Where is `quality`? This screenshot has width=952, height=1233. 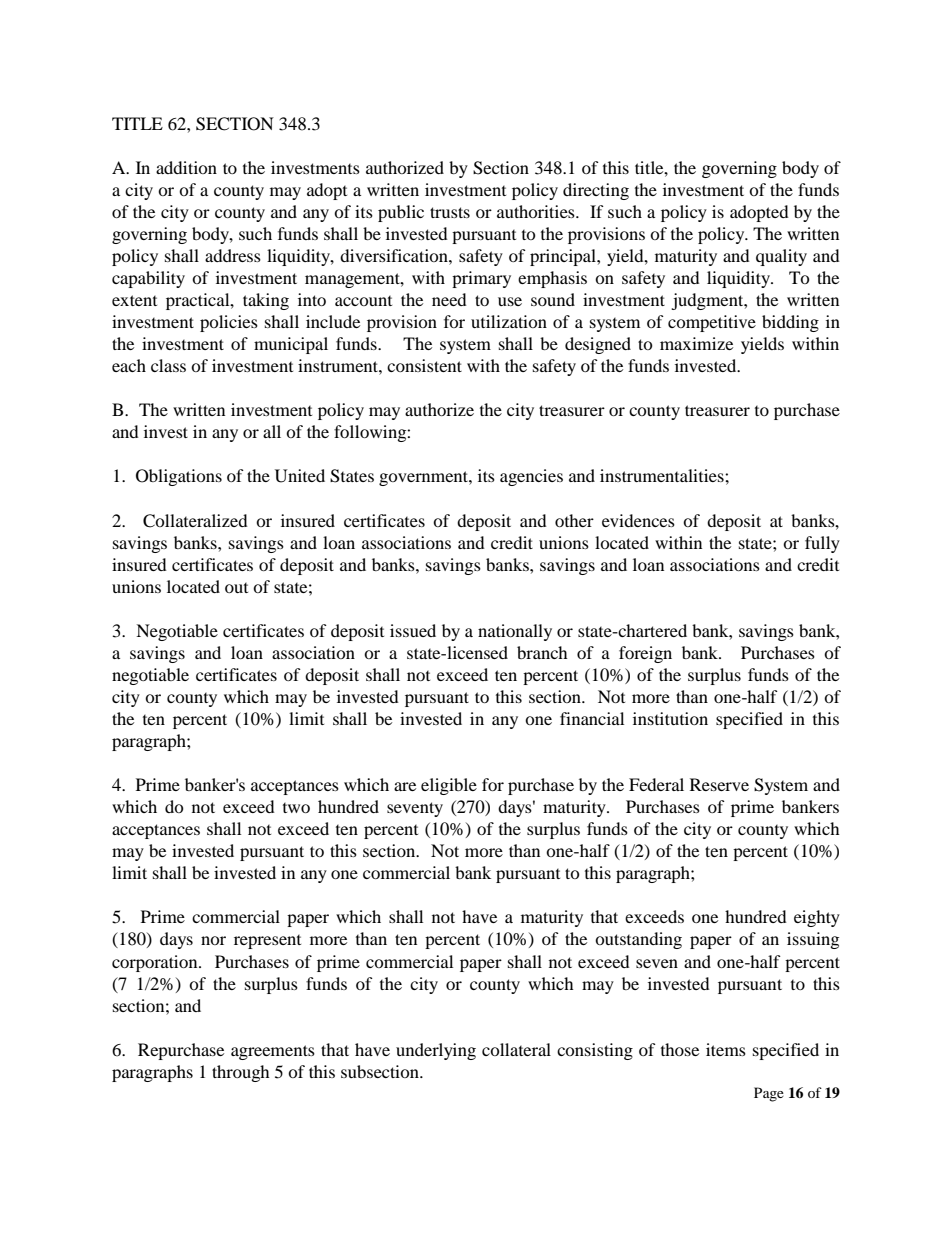
quality is located at coordinates (781, 257).
